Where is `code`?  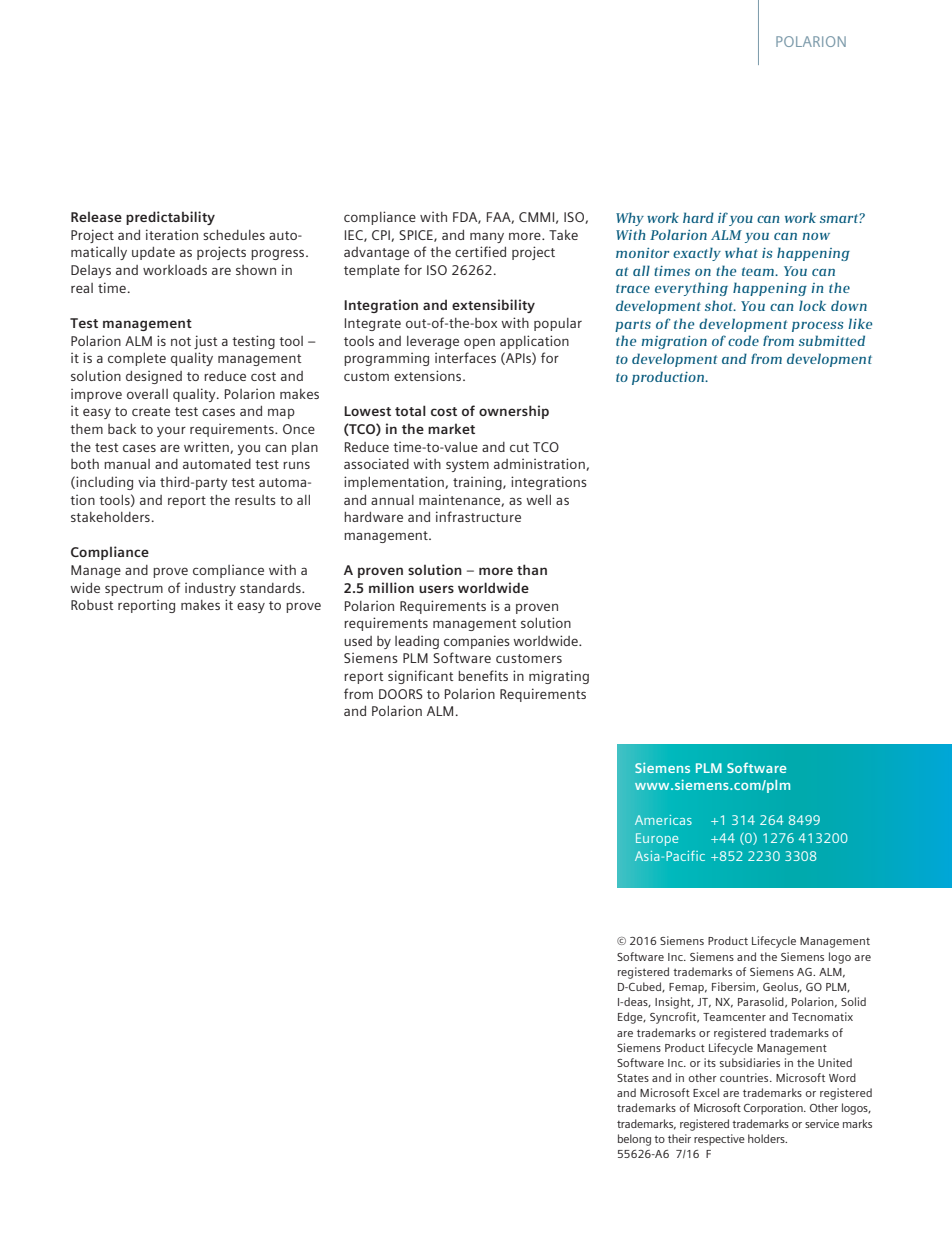
code is located at coordinates (743, 340).
